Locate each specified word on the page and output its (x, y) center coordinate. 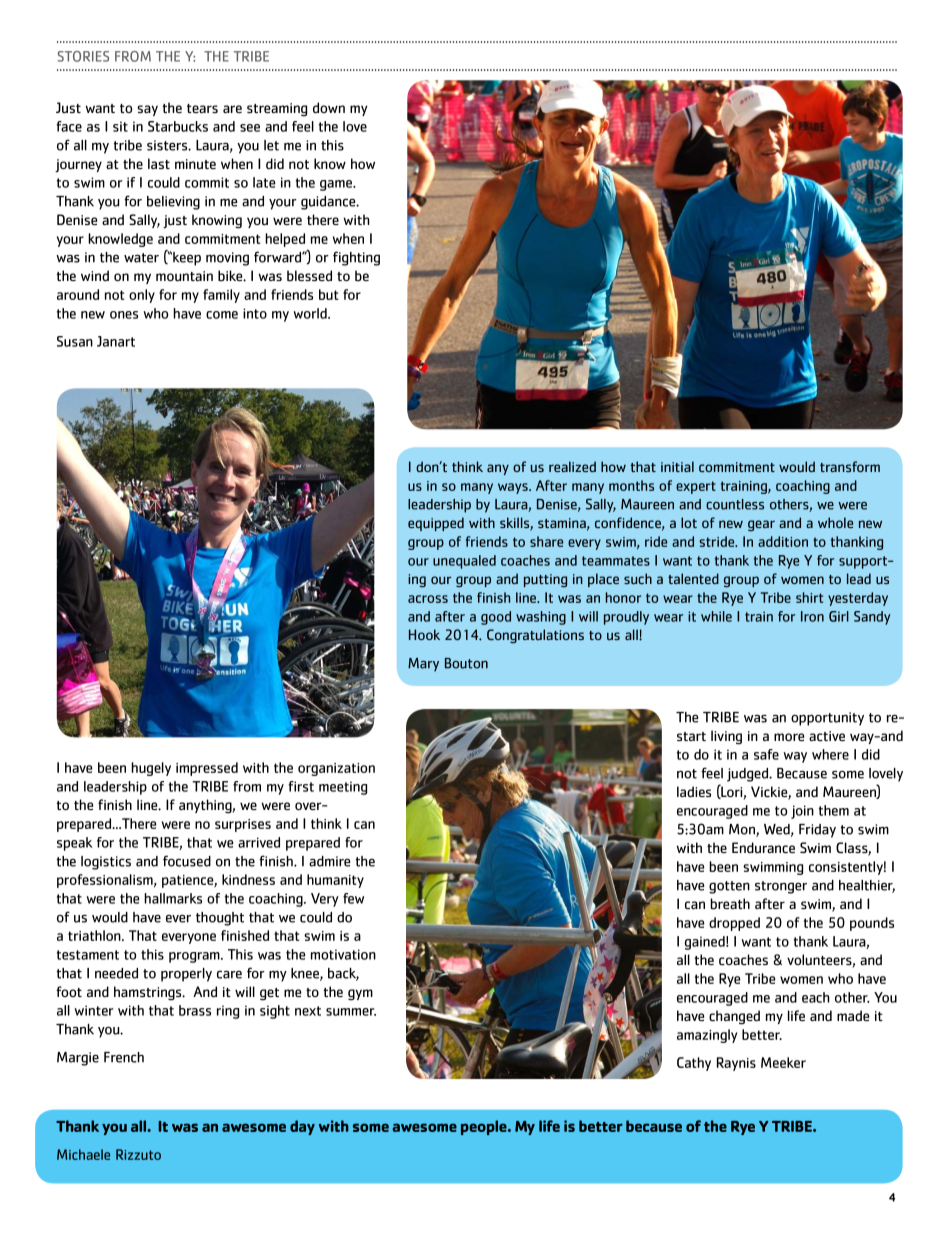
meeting (343, 788)
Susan (75, 341)
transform (850, 466)
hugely (151, 769)
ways (514, 488)
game (337, 185)
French (124, 1057)
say (147, 110)
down (329, 107)
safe (766, 754)
